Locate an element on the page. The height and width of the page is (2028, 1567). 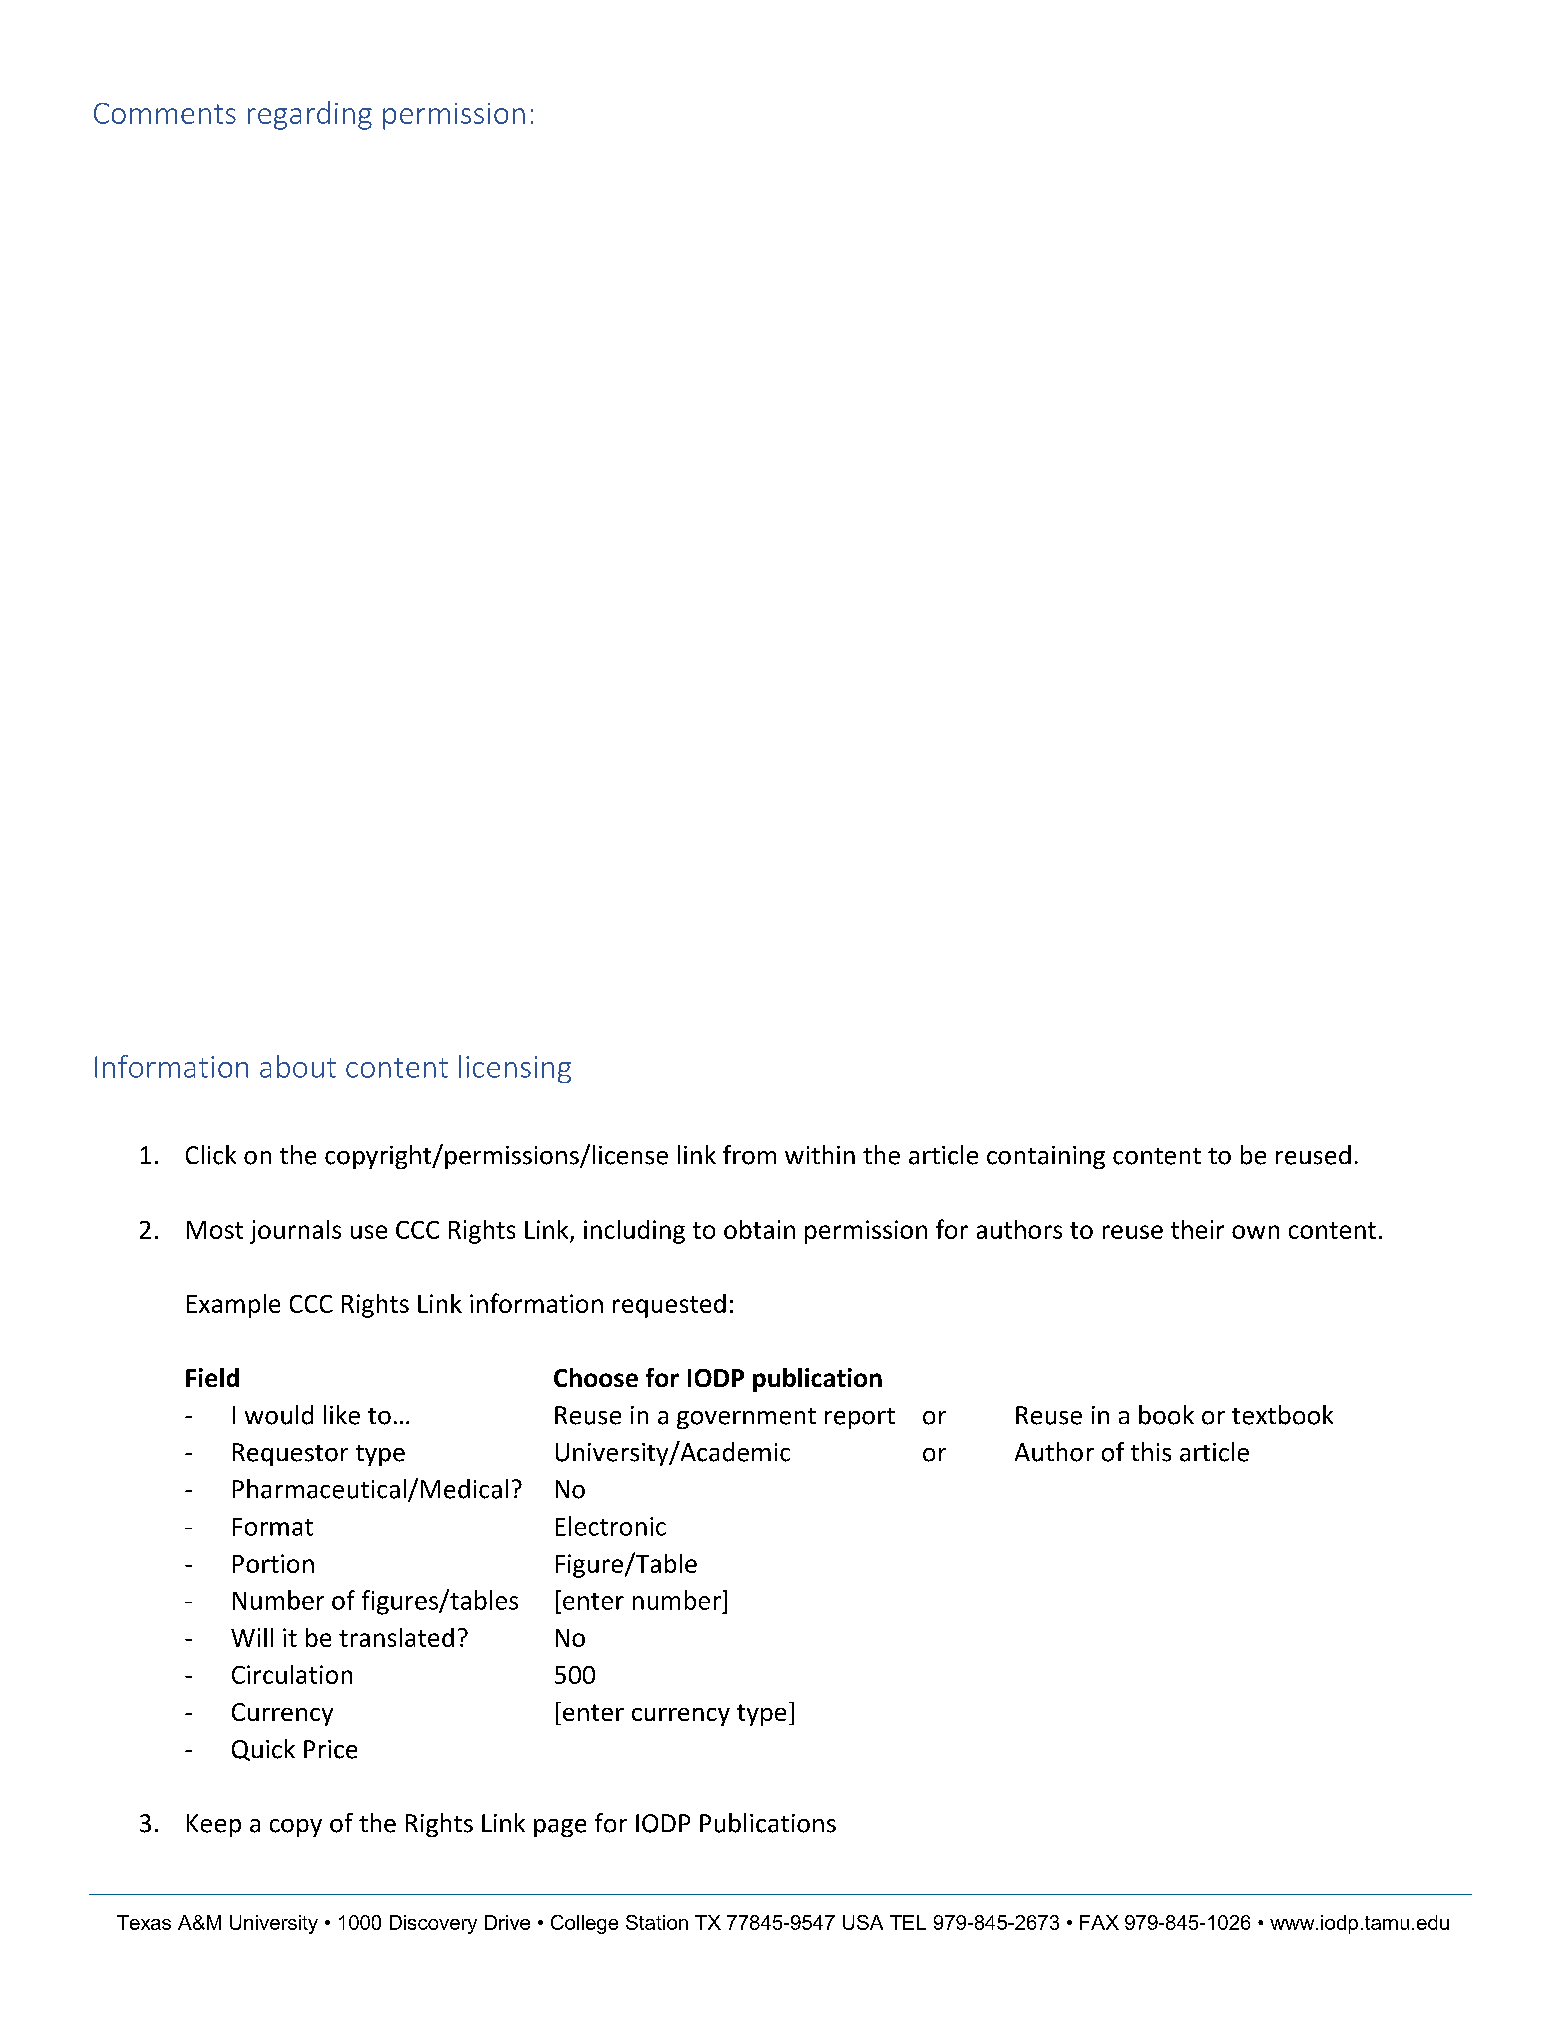
requested is located at coordinates (669, 1306).
